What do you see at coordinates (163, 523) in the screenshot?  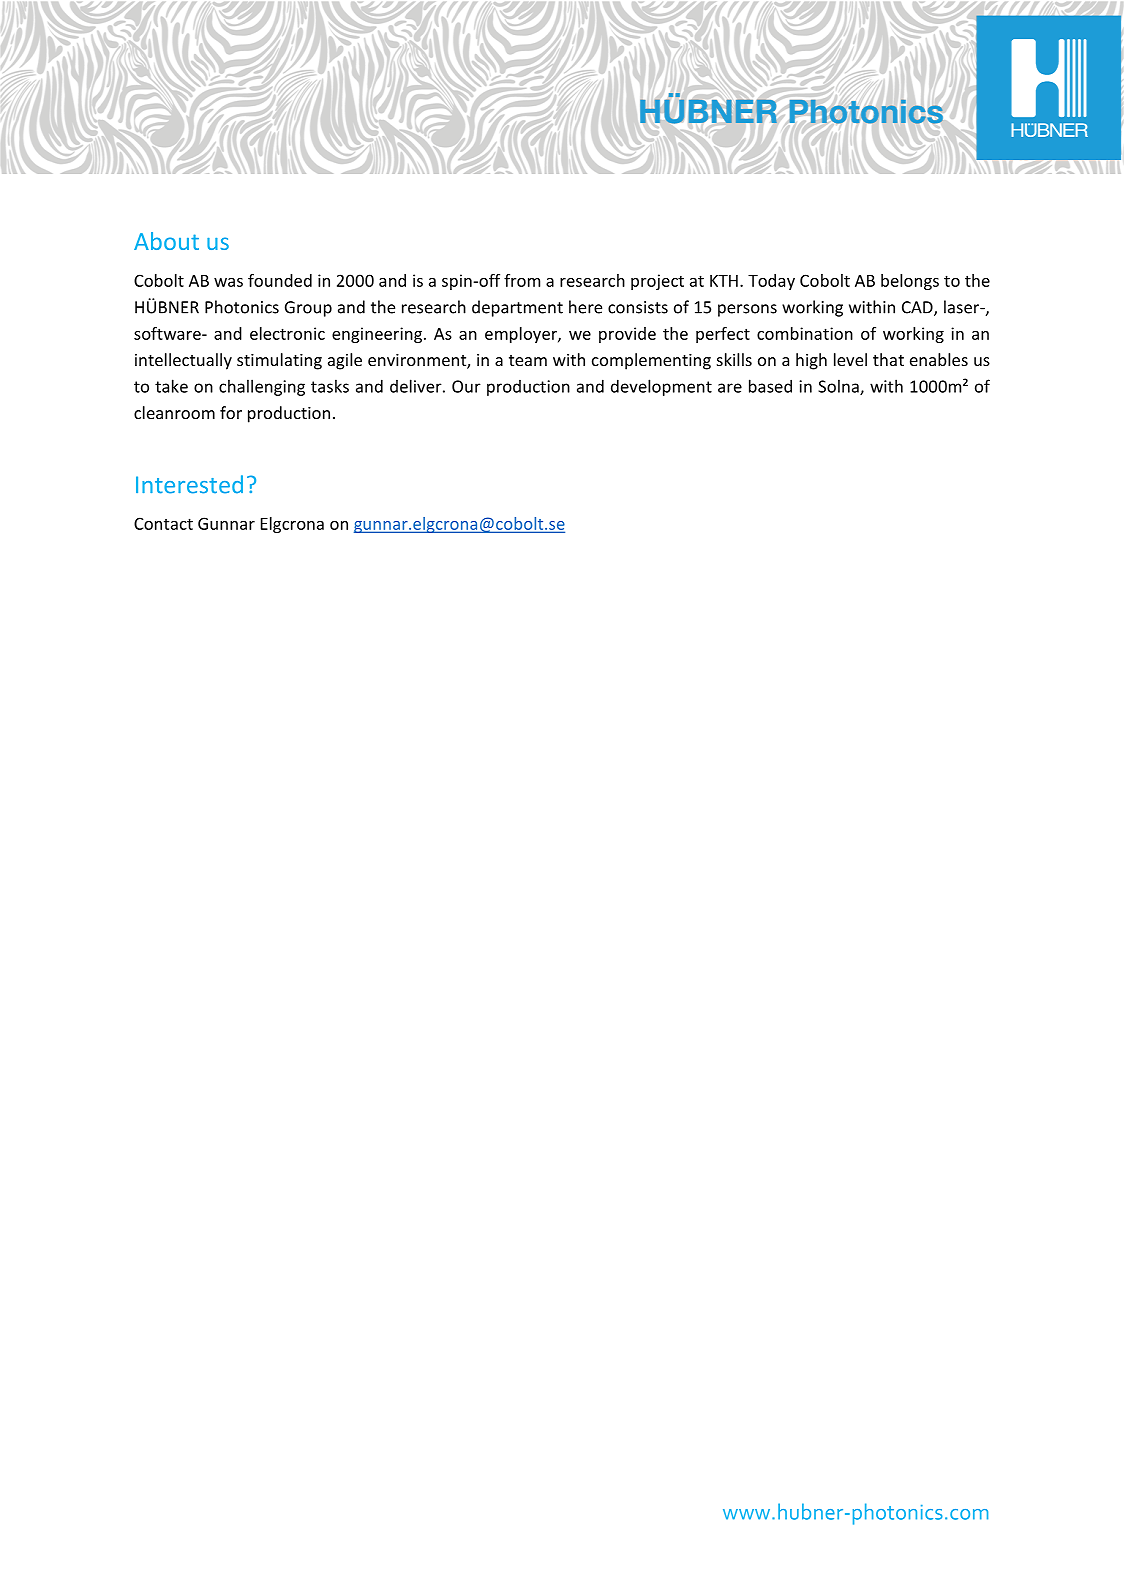 I see `Contact` at bounding box center [163, 523].
